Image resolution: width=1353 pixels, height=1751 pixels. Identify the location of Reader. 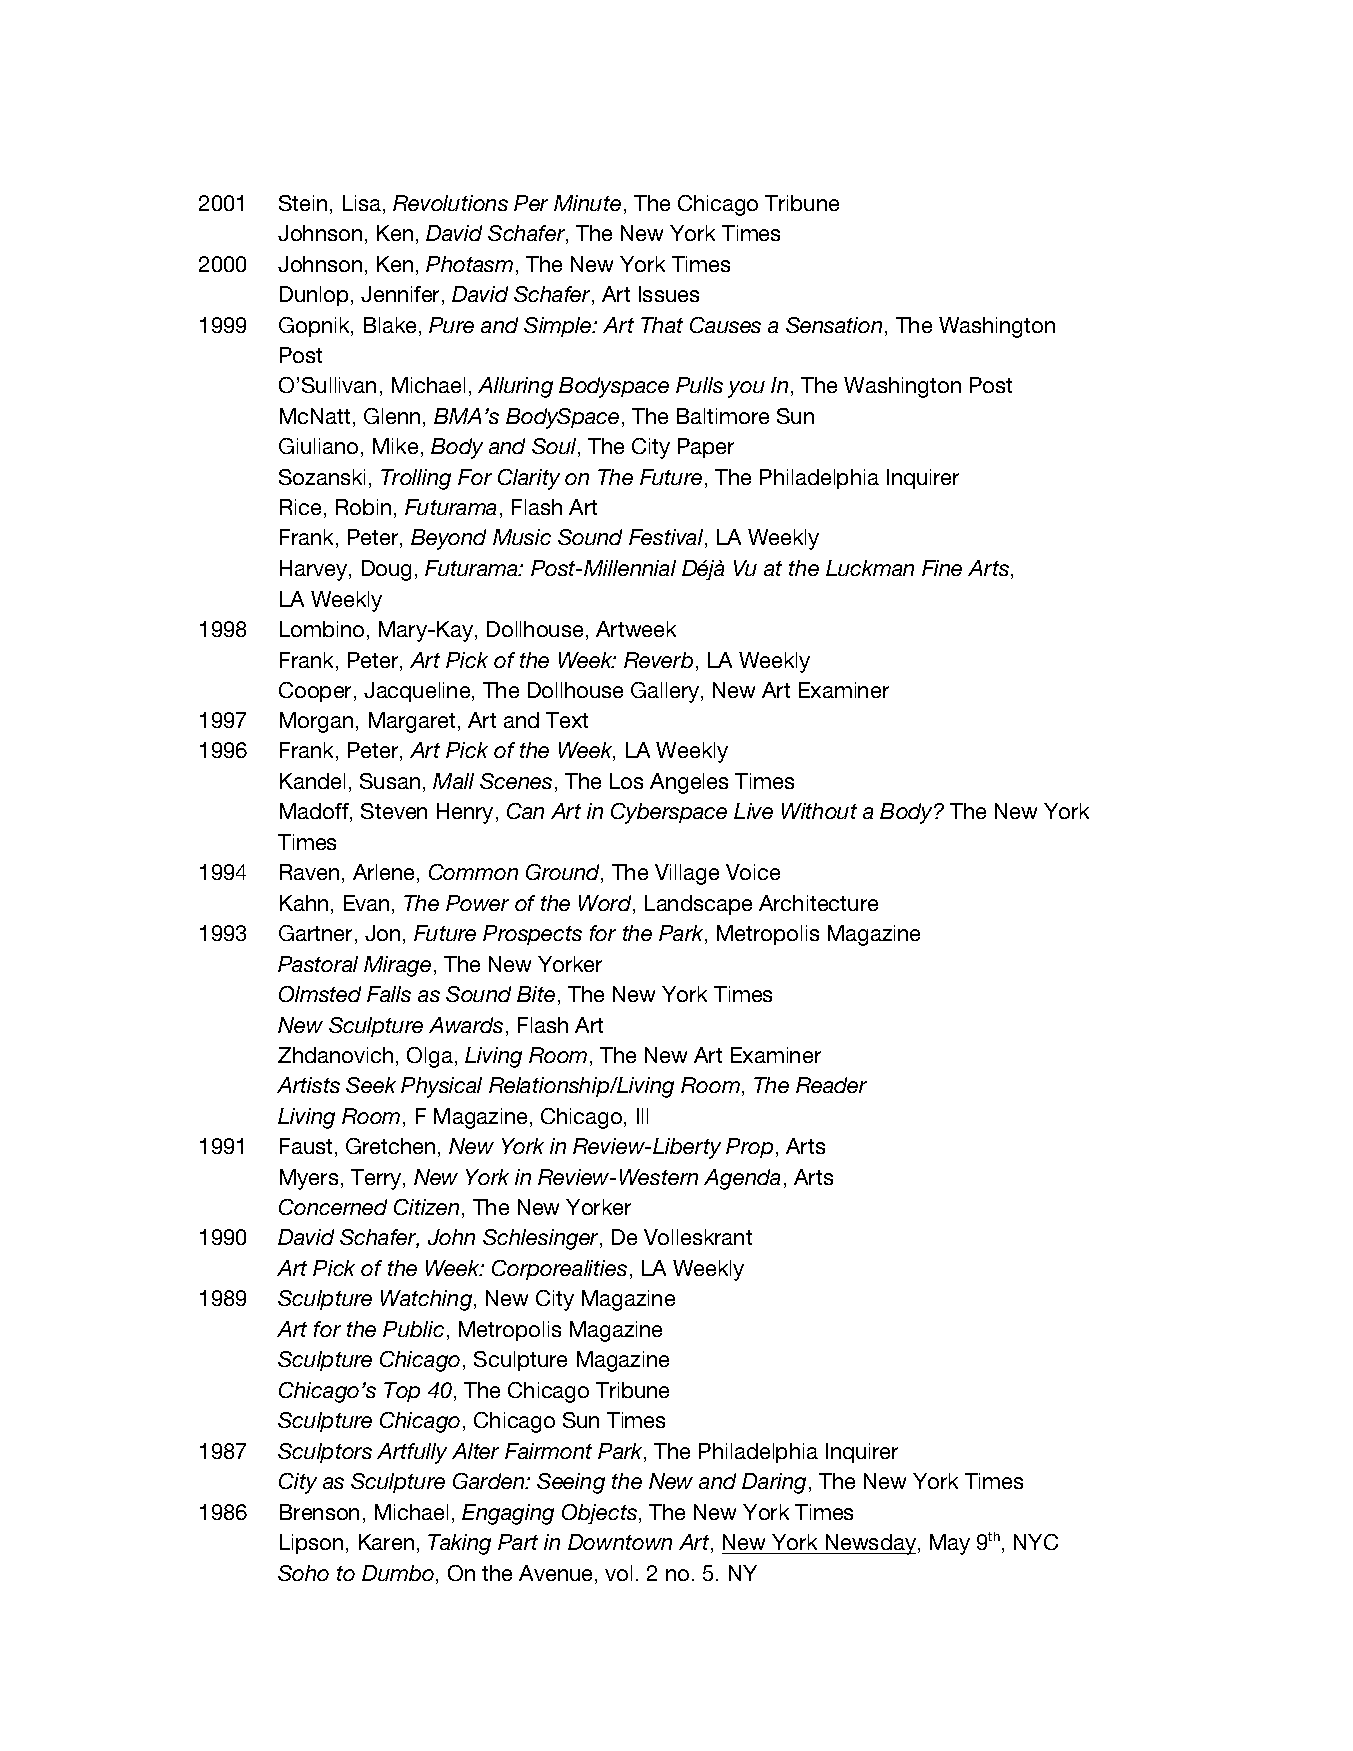
(831, 1085).
